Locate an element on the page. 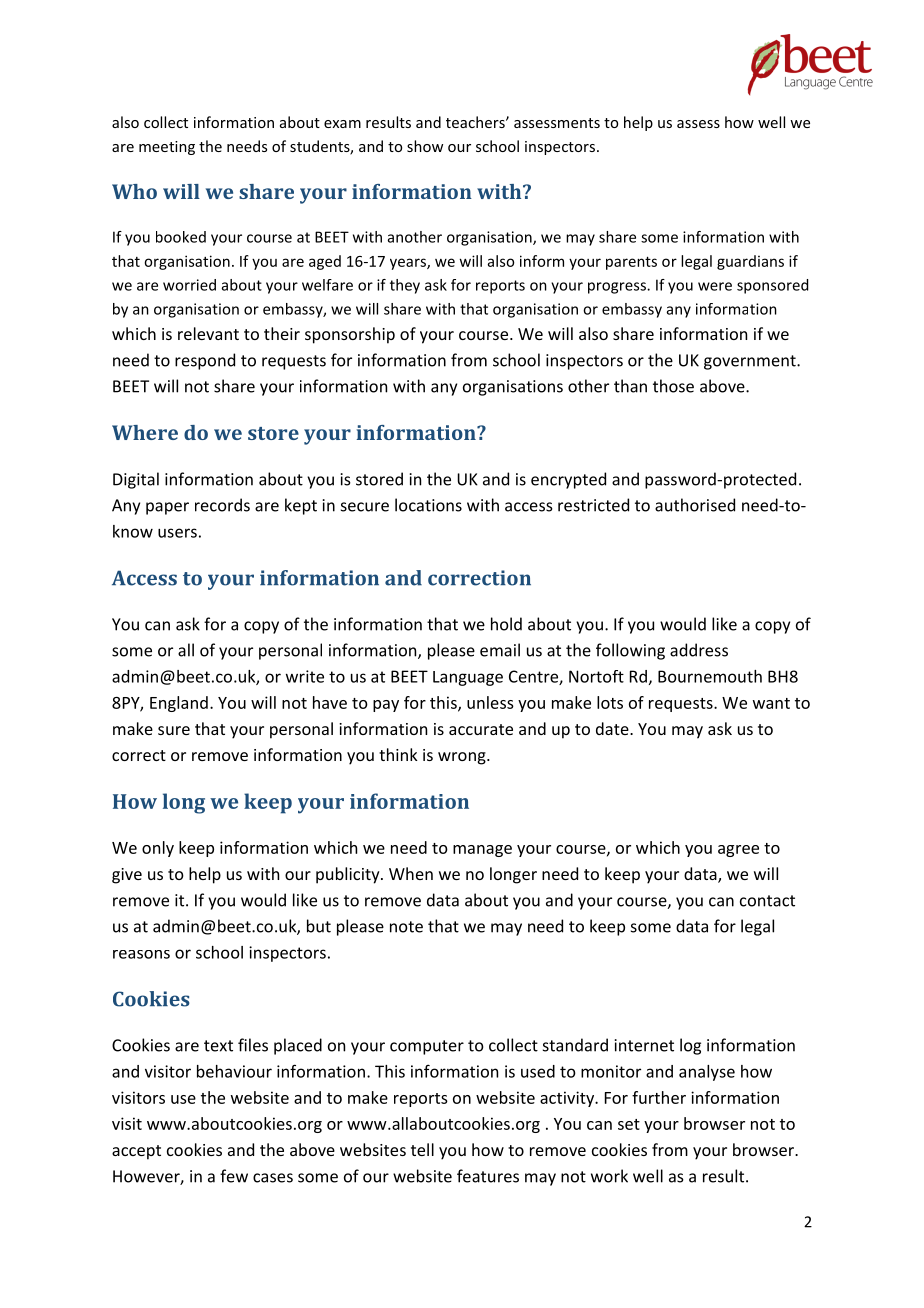 Image resolution: width=924 pixels, height=1308 pixels. show is located at coordinates (425, 146).
